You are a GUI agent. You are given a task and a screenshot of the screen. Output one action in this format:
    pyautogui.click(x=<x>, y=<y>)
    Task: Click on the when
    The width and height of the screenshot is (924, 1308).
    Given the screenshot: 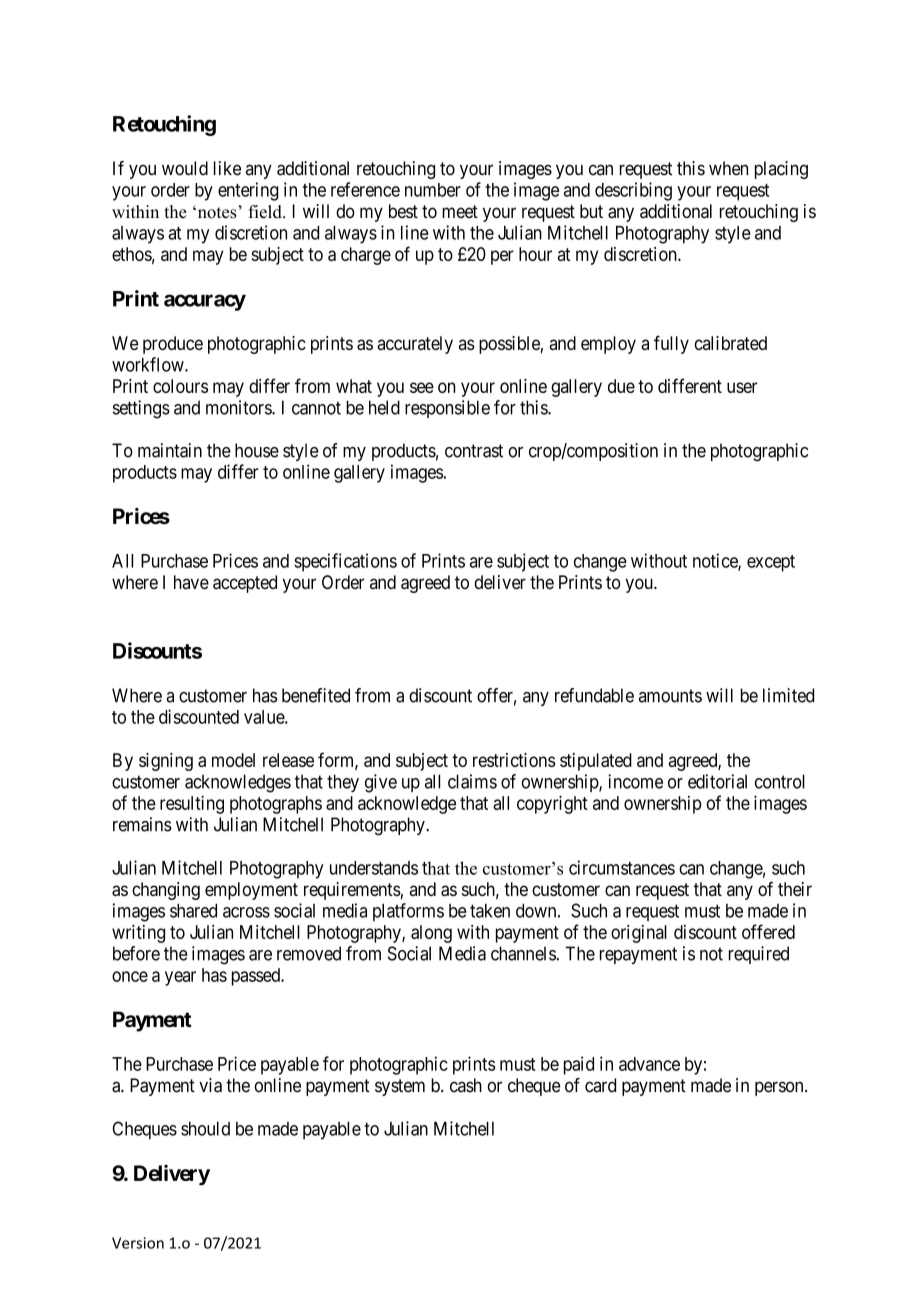 What is the action you would take?
    pyautogui.click(x=728, y=168)
